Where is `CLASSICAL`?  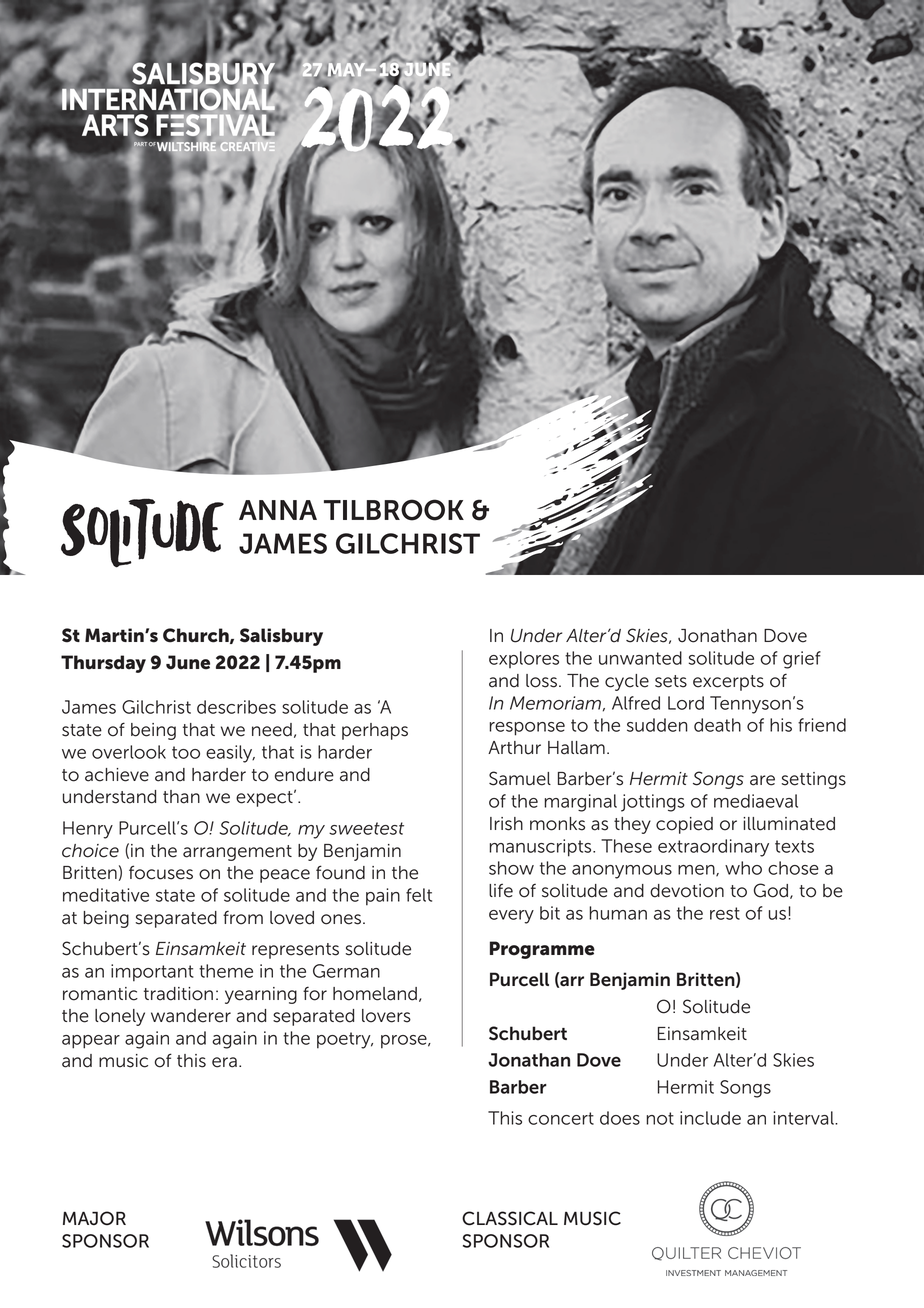
CLASSICAL is located at coordinates (510, 1218).
